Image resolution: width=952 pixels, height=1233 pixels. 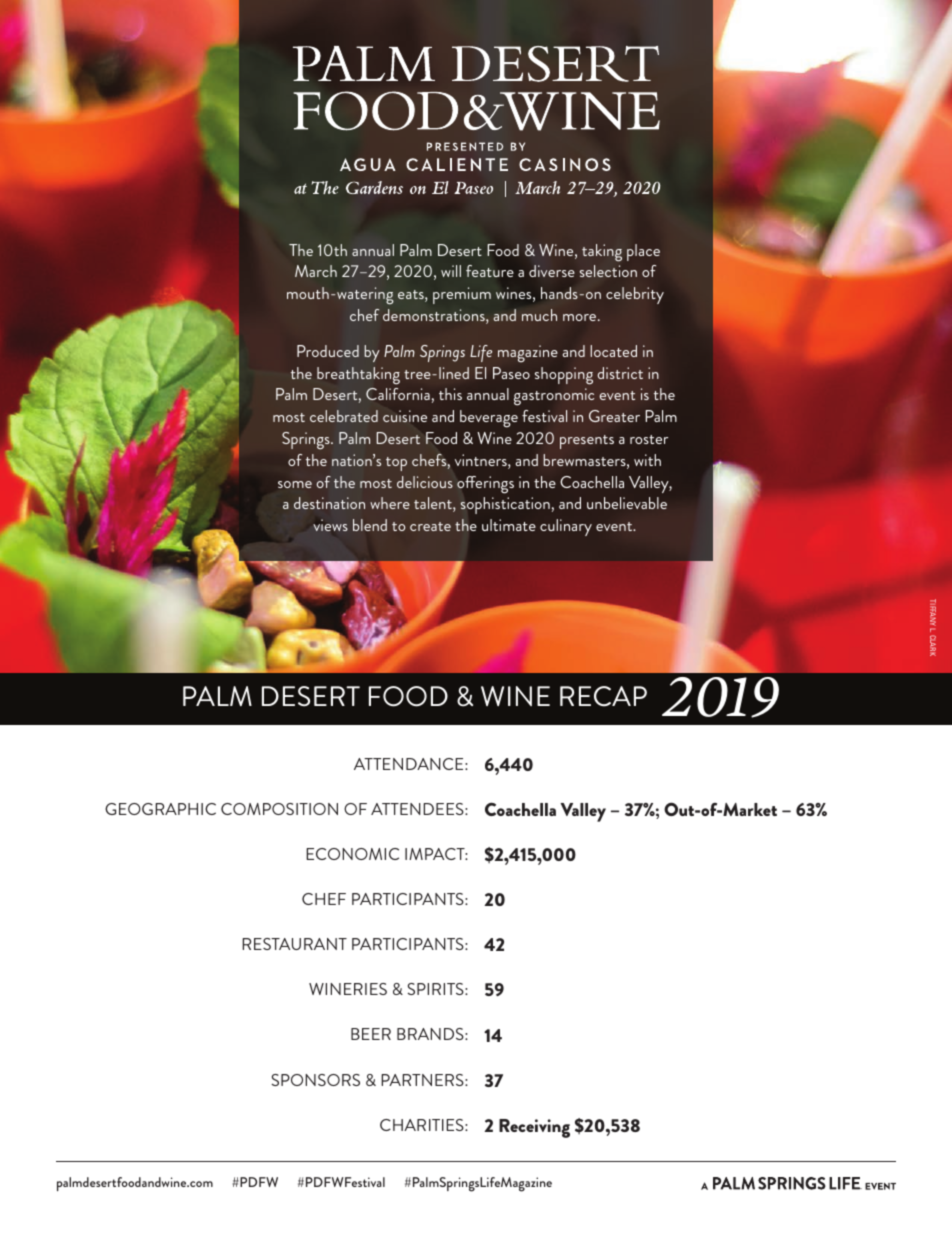 What do you see at coordinates (371, 1034) in the image?
I see `BEER` at bounding box center [371, 1034].
